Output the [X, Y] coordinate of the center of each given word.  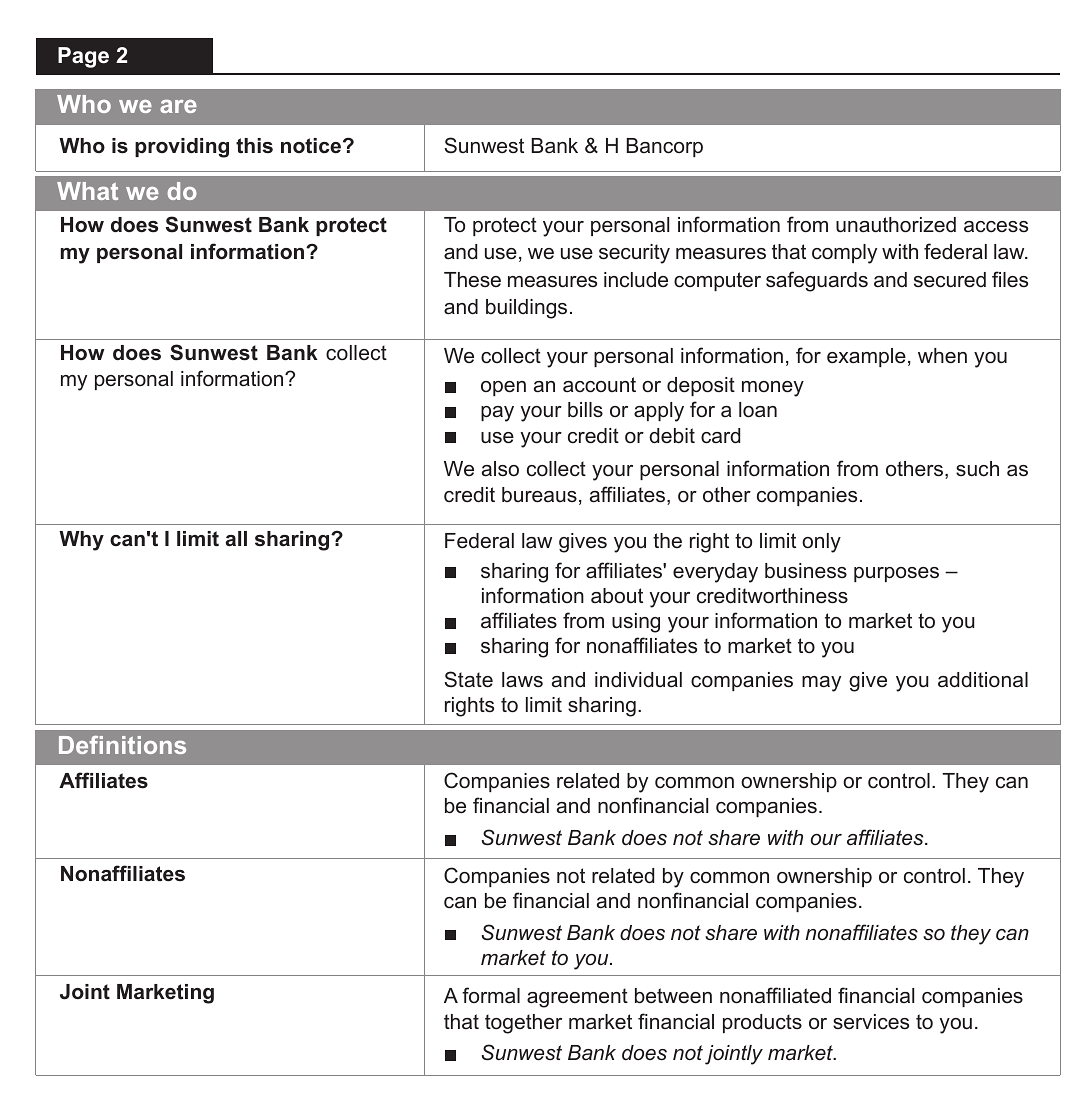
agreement [577, 998]
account [599, 385]
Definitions [122, 745]
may [821, 684]
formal [491, 995]
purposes [896, 574]
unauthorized [896, 225]
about [617, 596]
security [634, 254]
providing [182, 148]
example [866, 357]
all [236, 539]
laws [522, 680]
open [503, 388]
